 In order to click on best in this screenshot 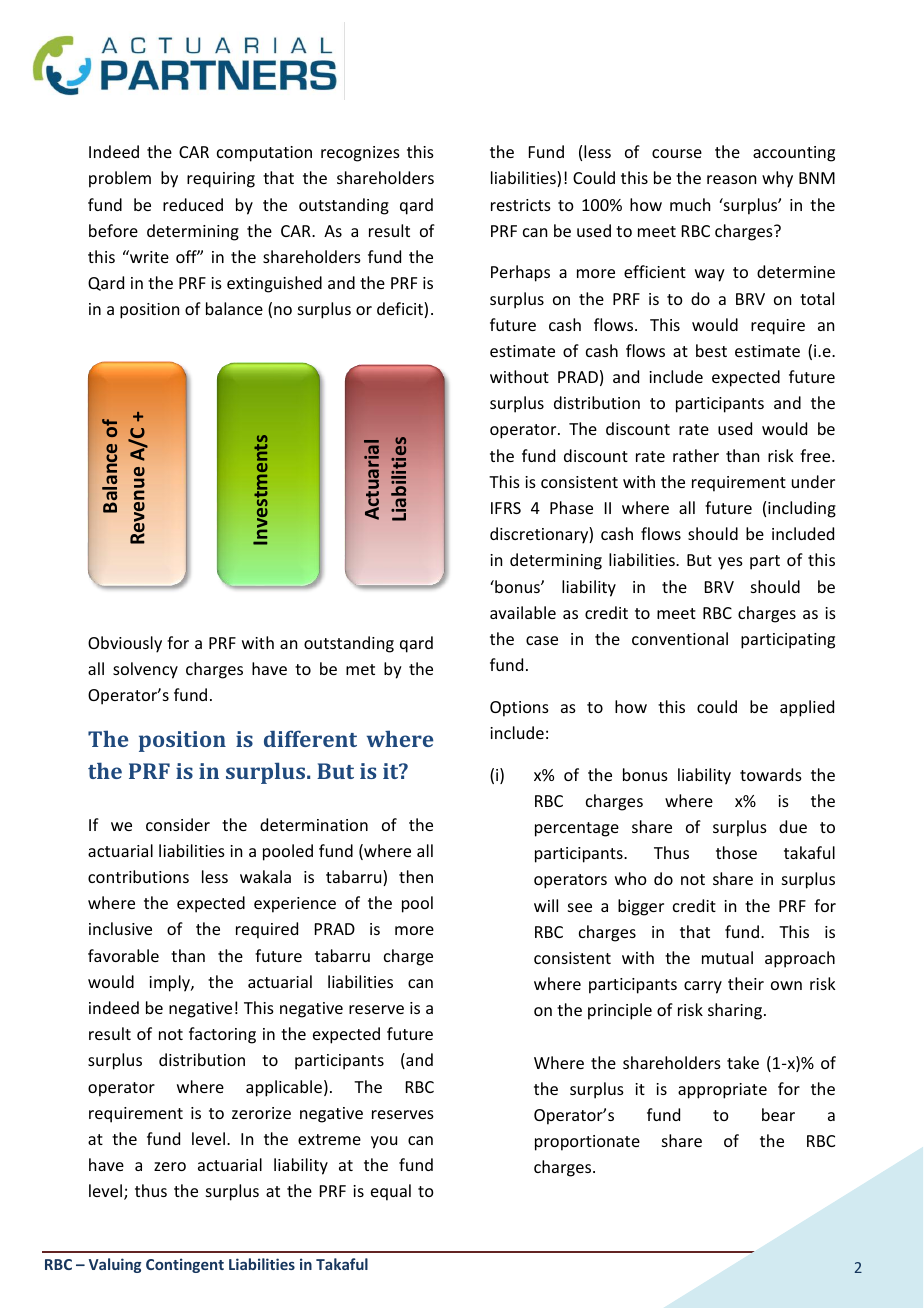, I will do `click(711, 350)`.
